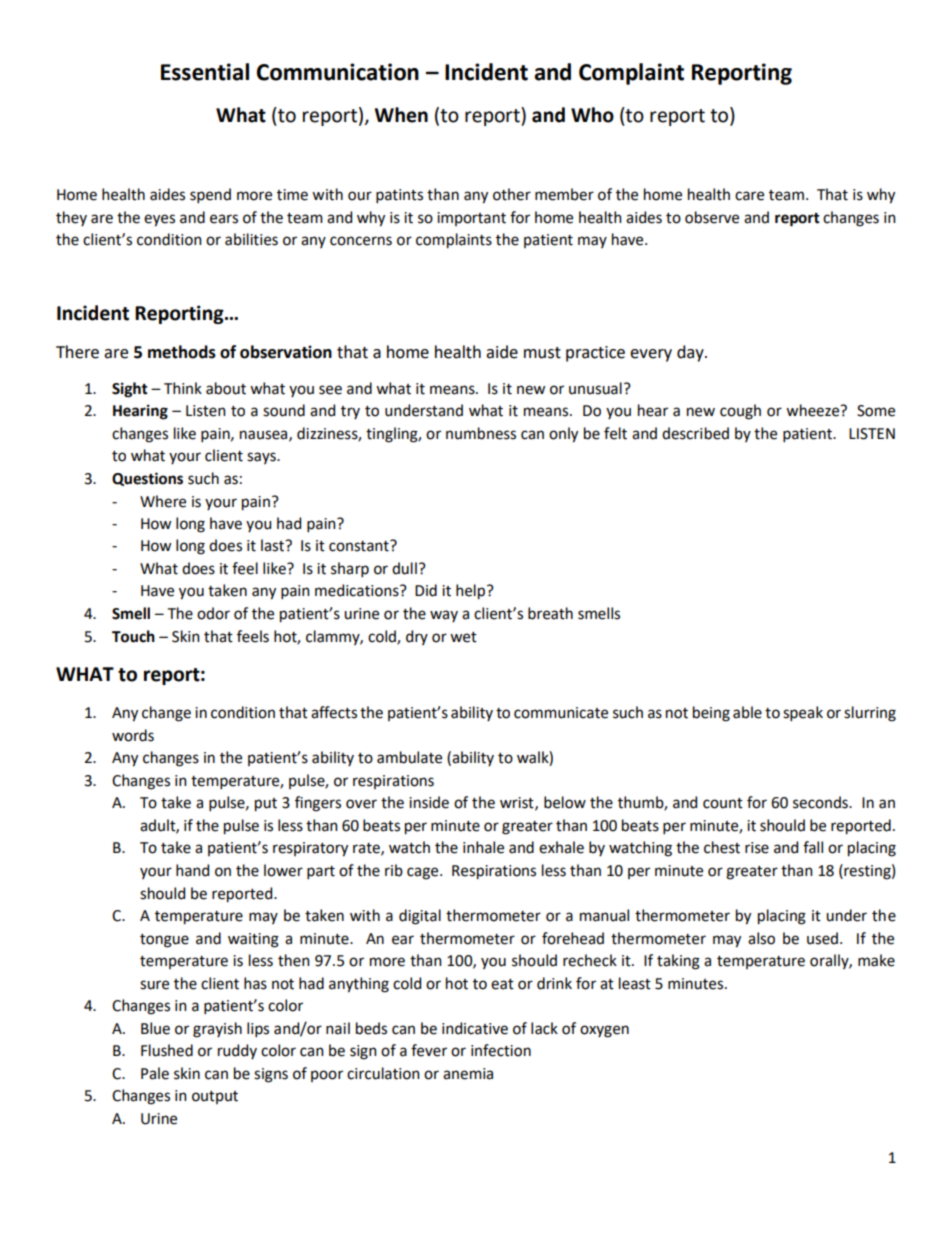  Describe the element at coordinates (205, 72) in the screenshot. I see `Essential` at that location.
